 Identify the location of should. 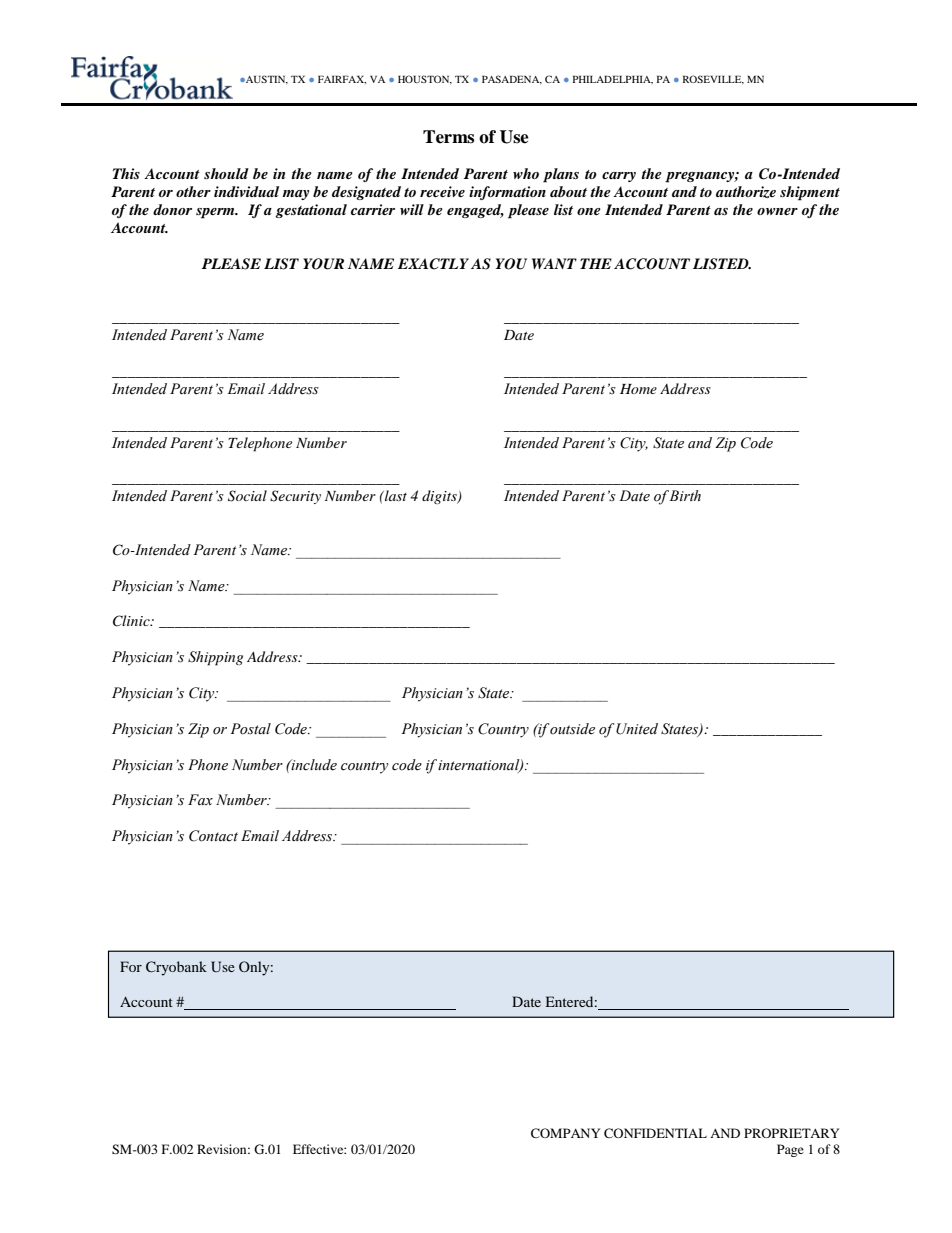
(226, 173).
